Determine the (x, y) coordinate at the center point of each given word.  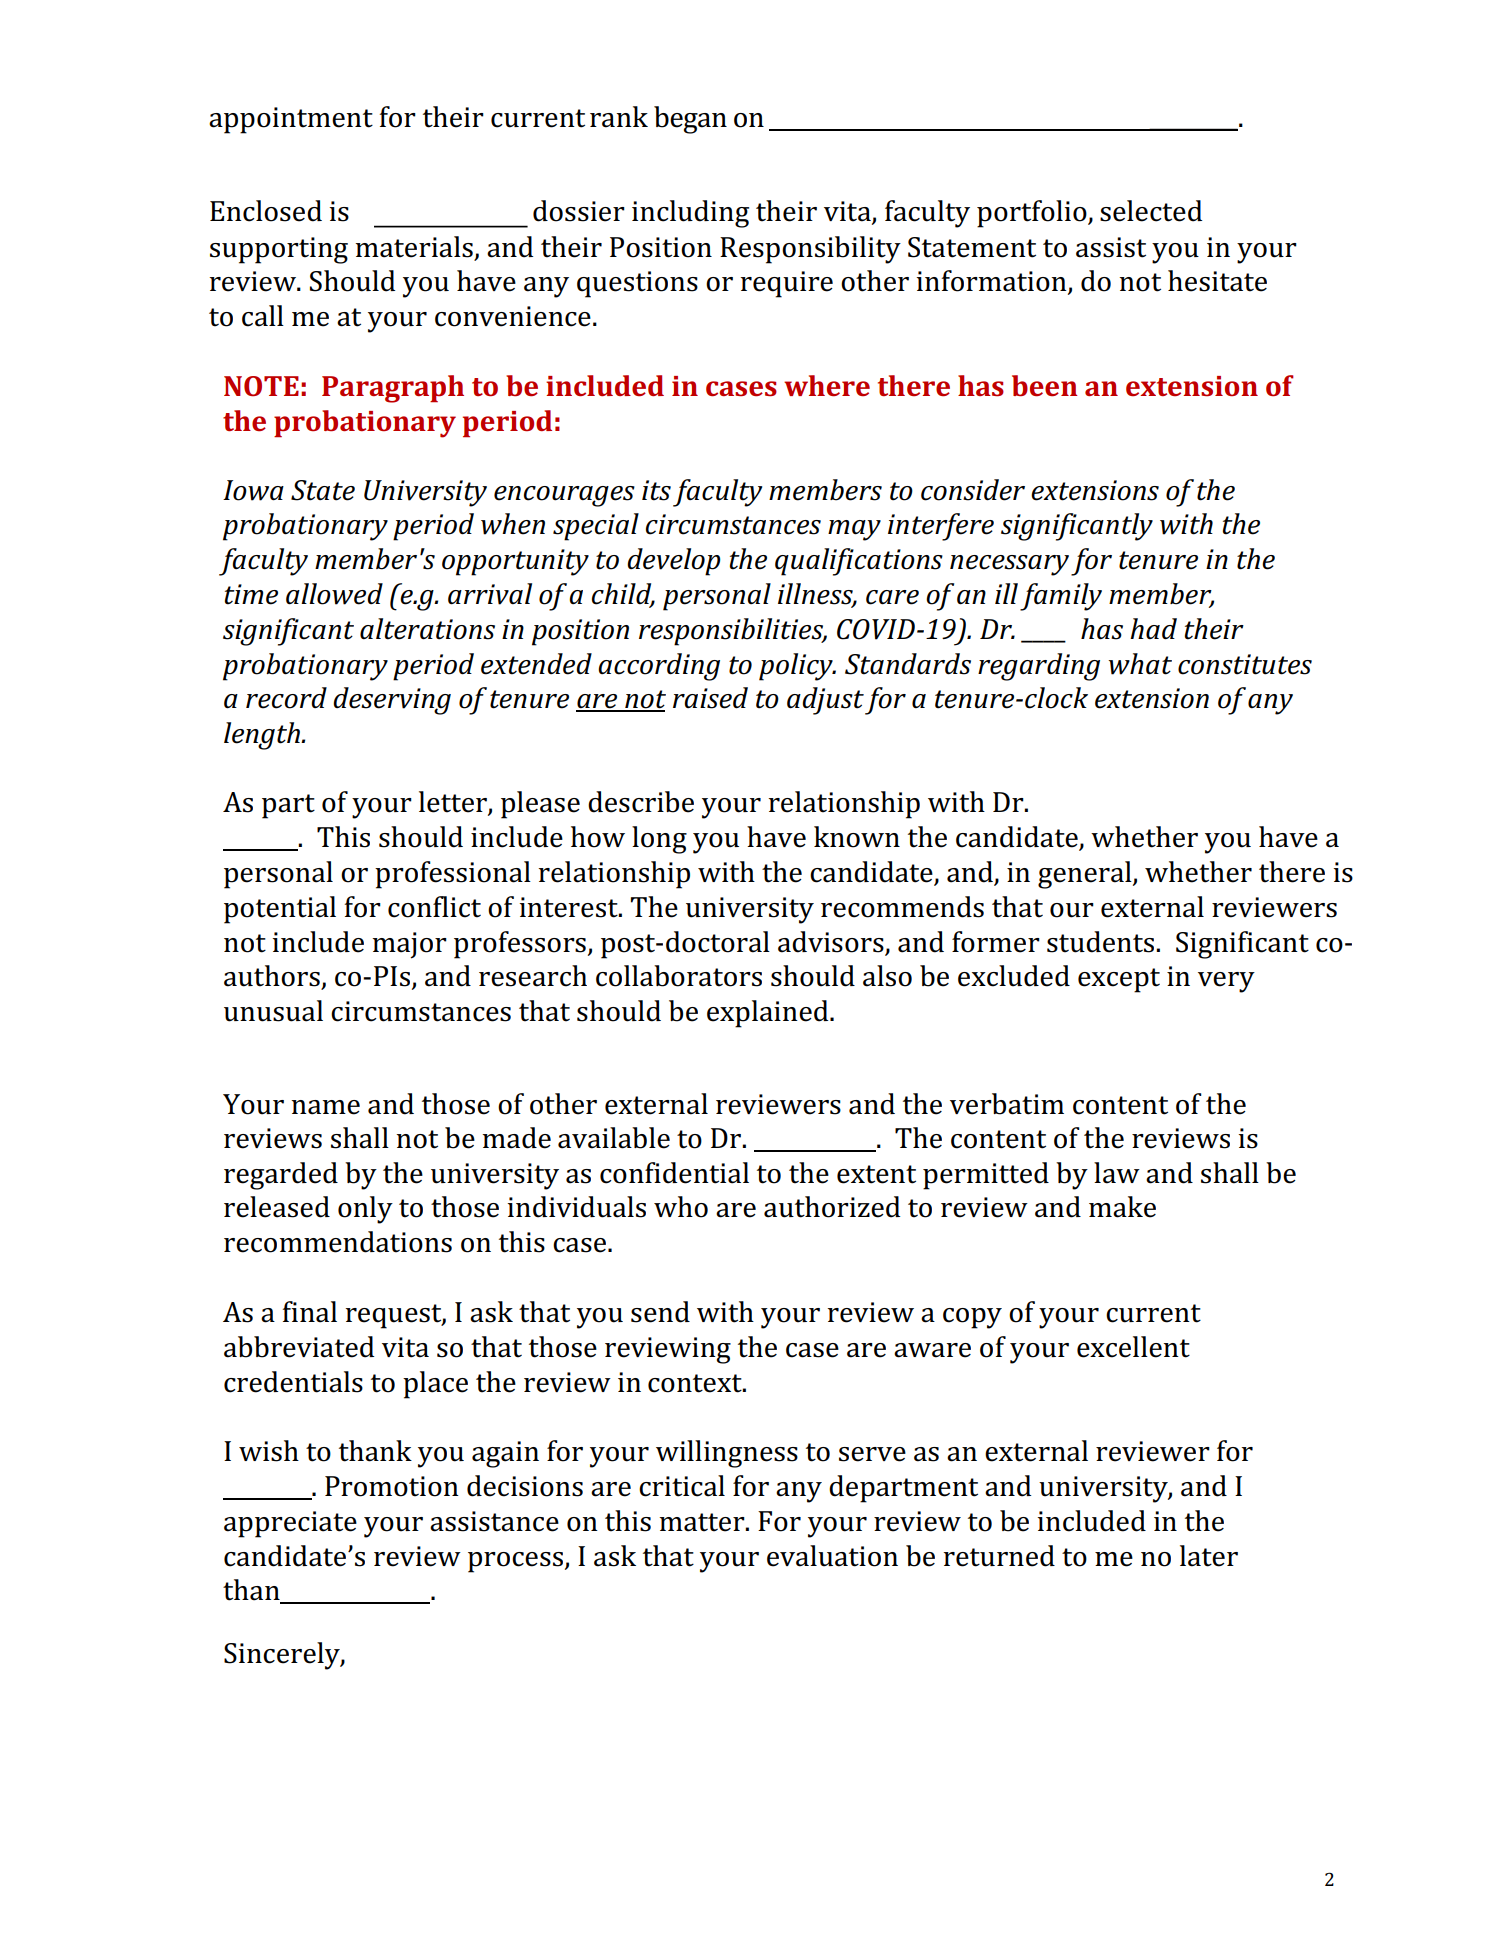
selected (1151, 211)
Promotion (392, 1486)
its (656, 490)
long (659, 840)
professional (453, 875)
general (1086, 875)
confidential (674, 1173)
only (365, 1210)
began (690, 120)
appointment (291, 120)
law (1117, 1173)
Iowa (253, 490)
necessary (1009, 565)
